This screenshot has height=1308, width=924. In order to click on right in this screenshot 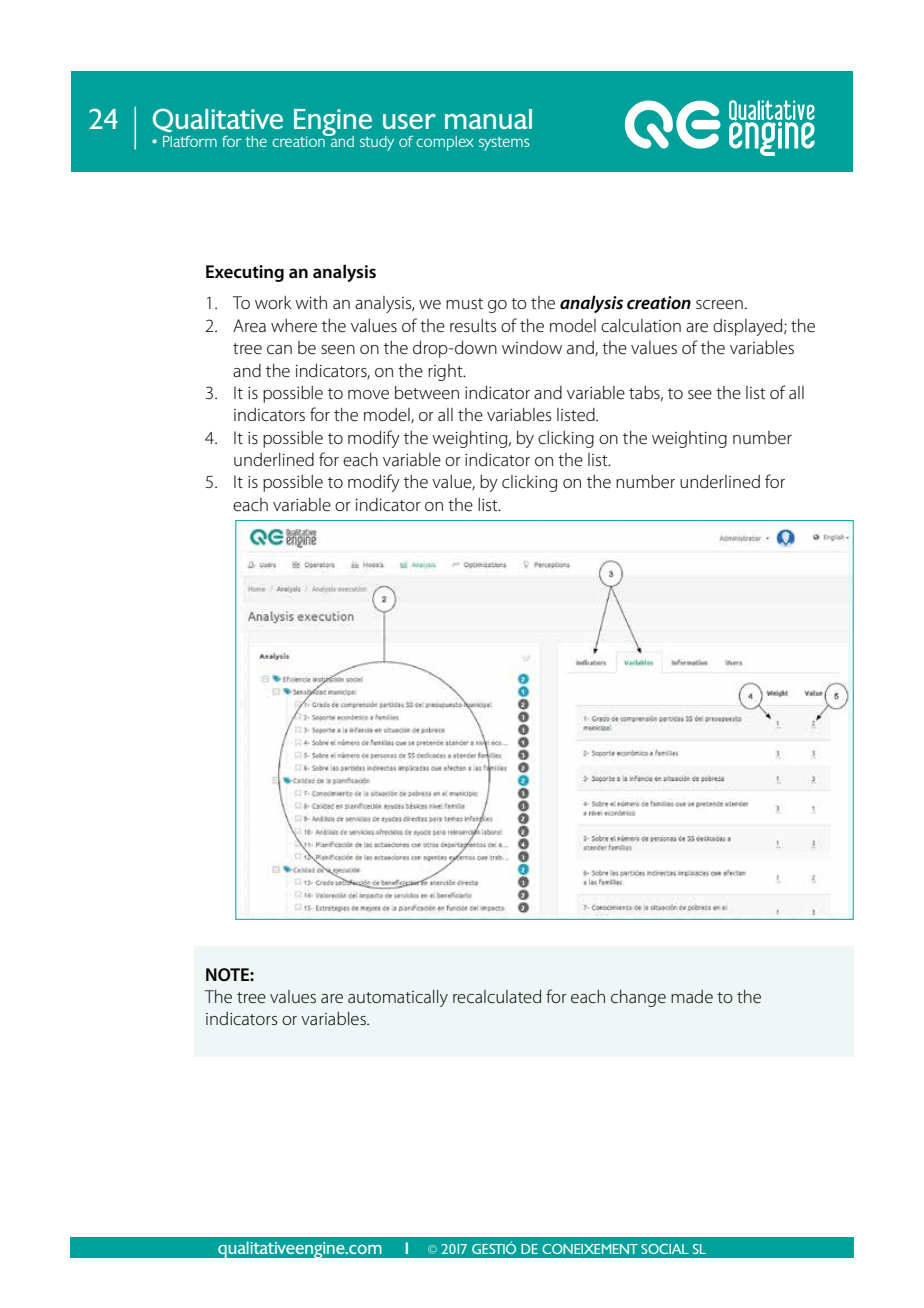, I will do `click(446, 372)`.
